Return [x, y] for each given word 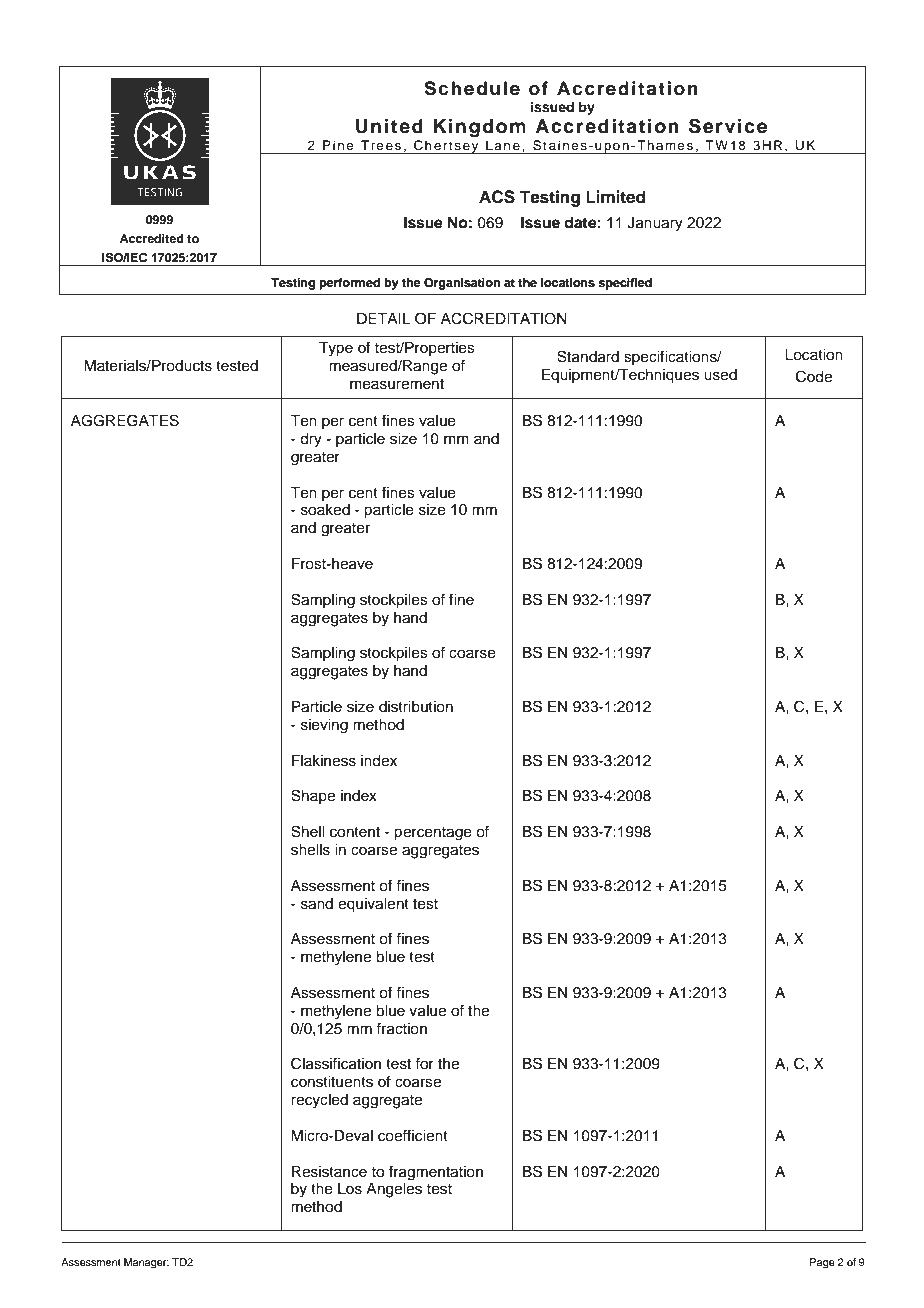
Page [822, 1263]
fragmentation [436, 1173]
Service [728, 126]
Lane [503, 145]
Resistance [329, 1172]
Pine [338, 145]
